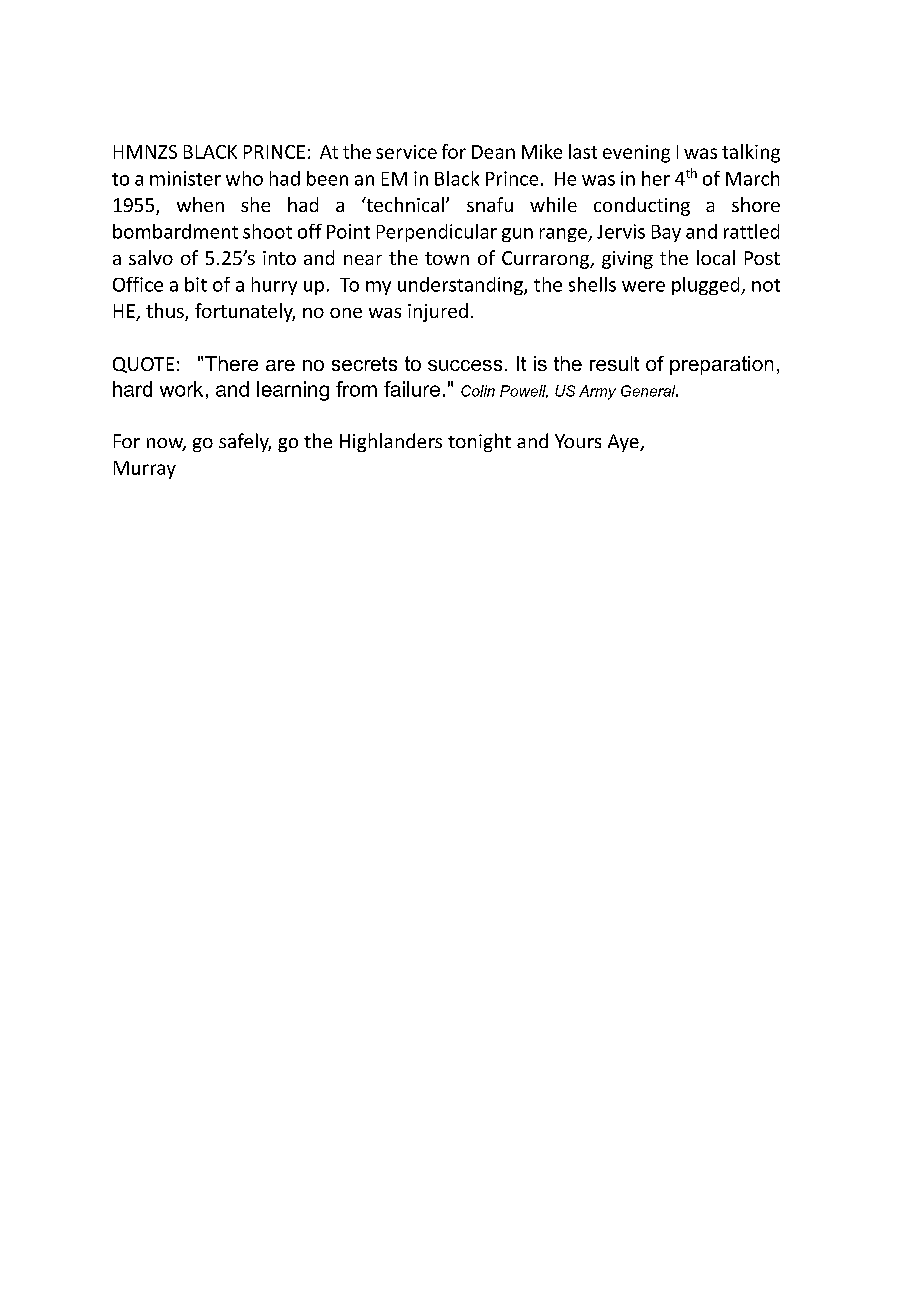 This document has height=1308, width=924. Describe the element at coordinates (438, 312) in the document. I see `injured` at that location.
